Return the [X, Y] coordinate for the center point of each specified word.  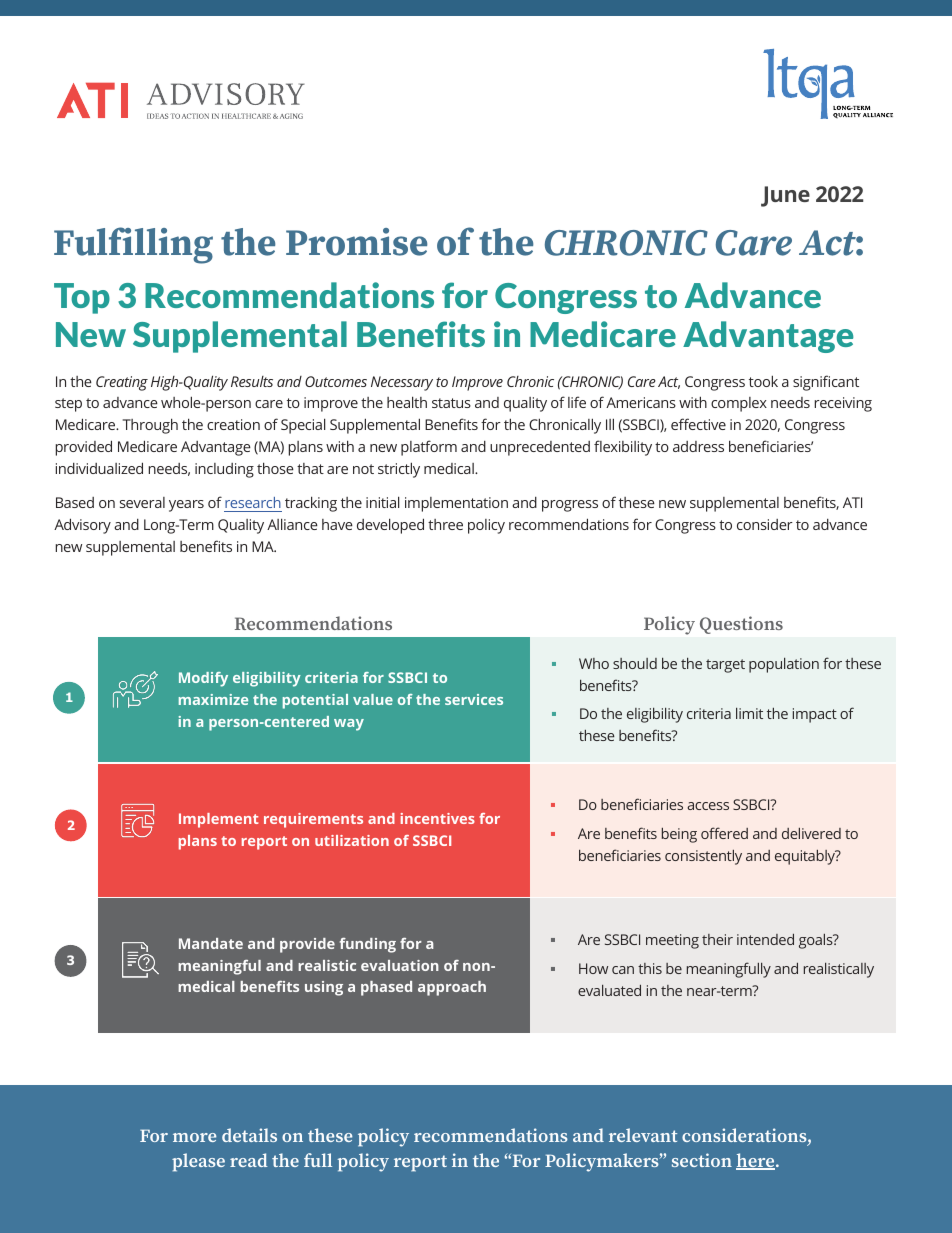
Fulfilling [133, 245]
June [785, 196]
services [474, 699]
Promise [356, 242]
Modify [203, 679]
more [195, 1137]
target [725, 666]
